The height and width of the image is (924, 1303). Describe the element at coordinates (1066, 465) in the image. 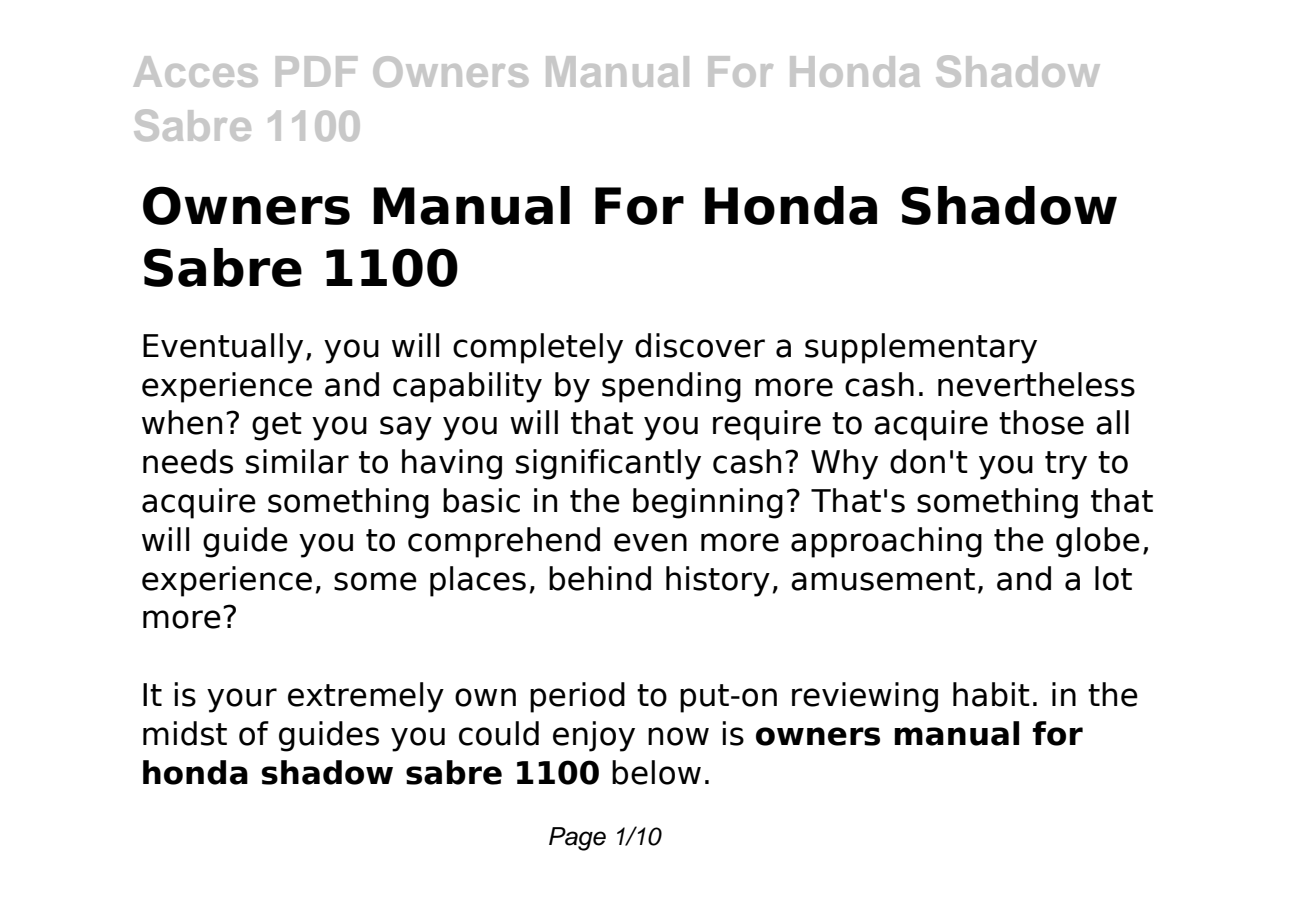

I see `try` at that location.
